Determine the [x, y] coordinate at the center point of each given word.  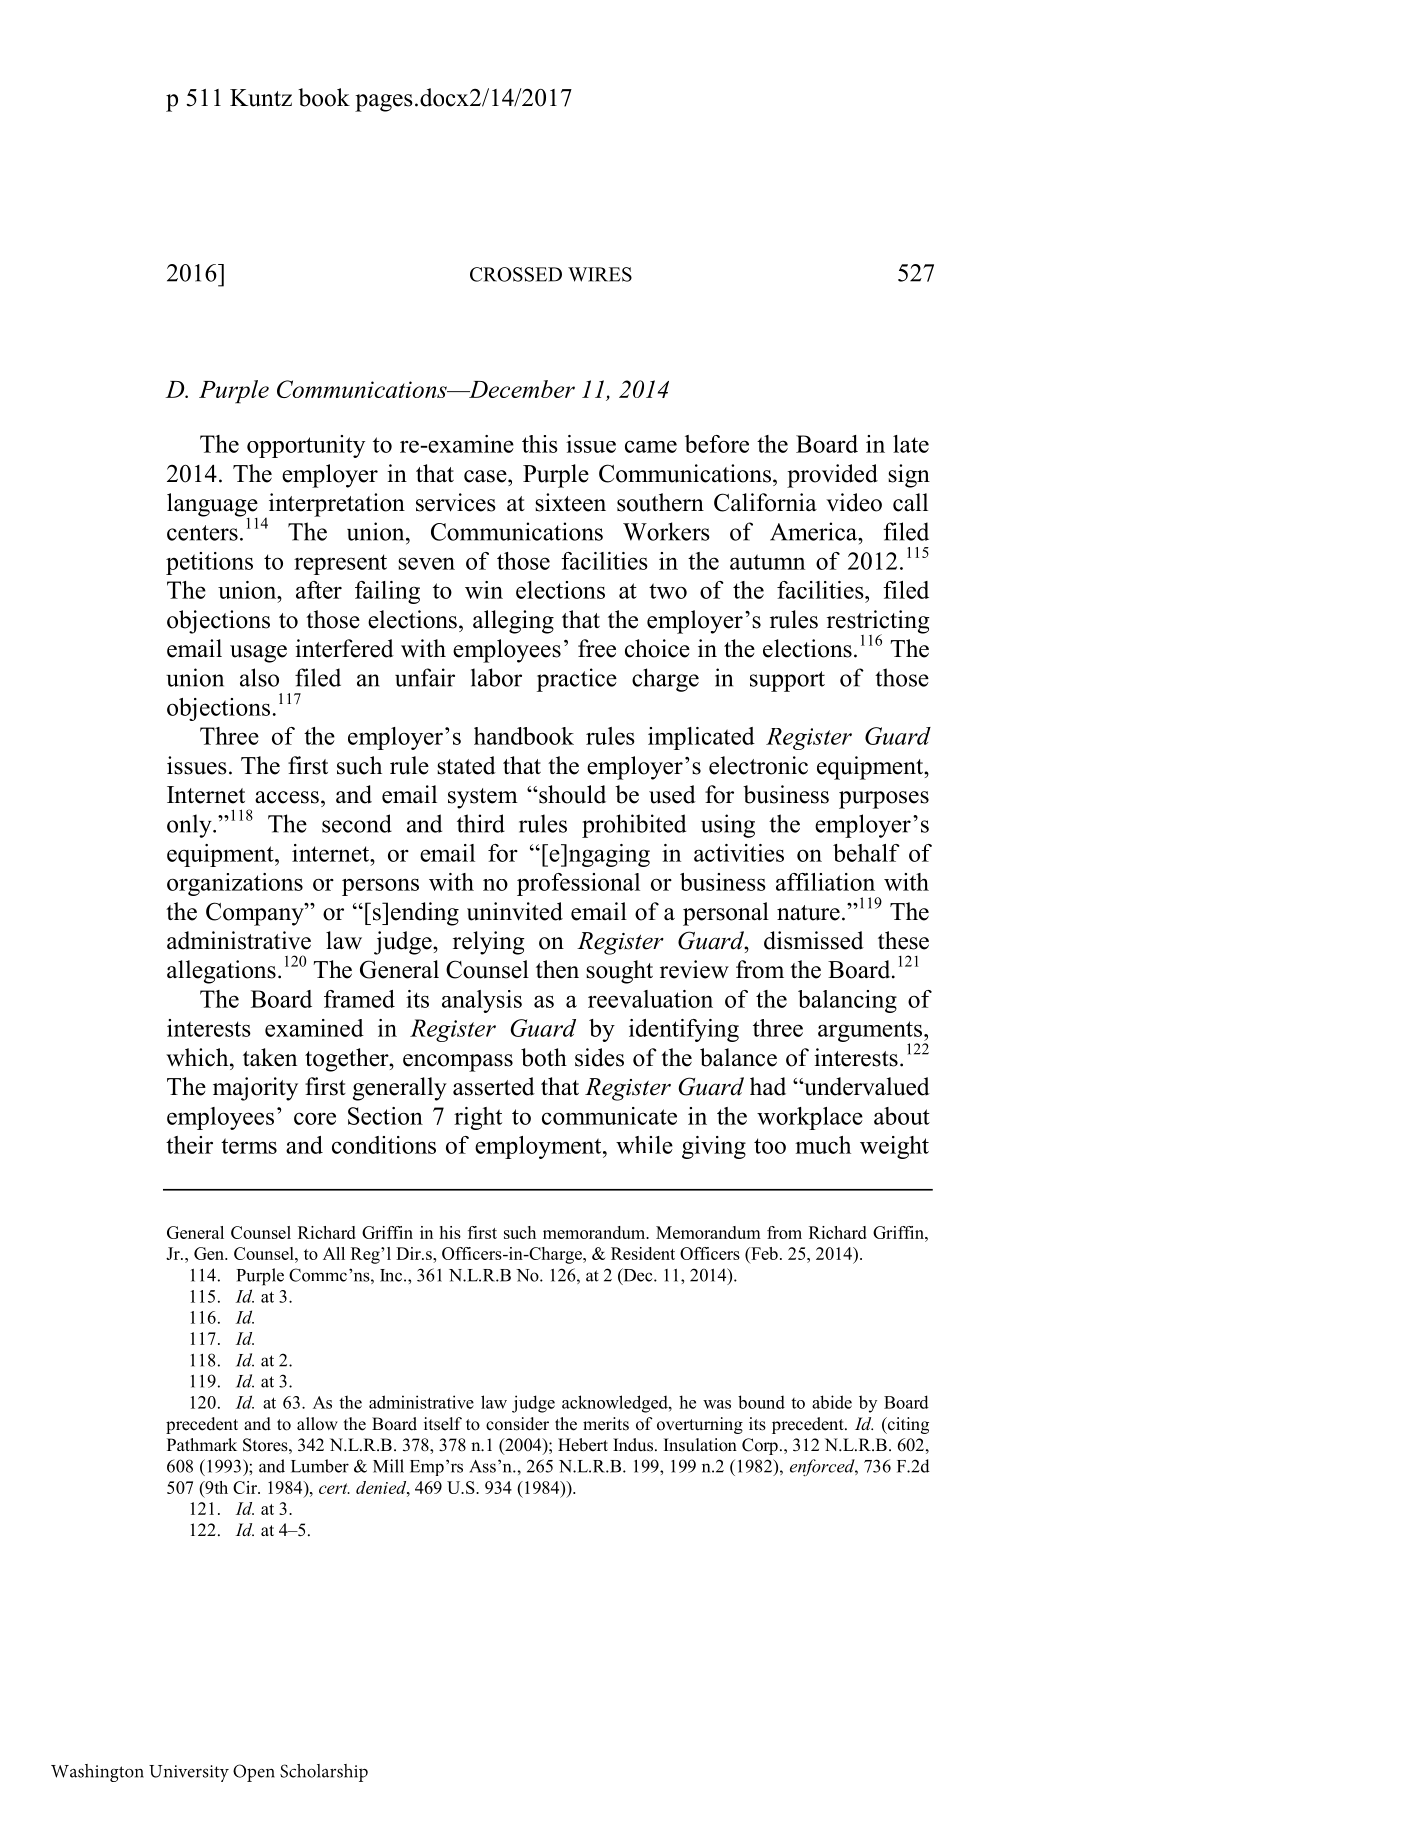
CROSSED [516, 274]
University [189, 1773]
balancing [847, 1001]
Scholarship [324, 1773]
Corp [760, 1446]
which [198, 1057]
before [717, 444]
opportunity [306, 446]
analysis [482, 1001]
